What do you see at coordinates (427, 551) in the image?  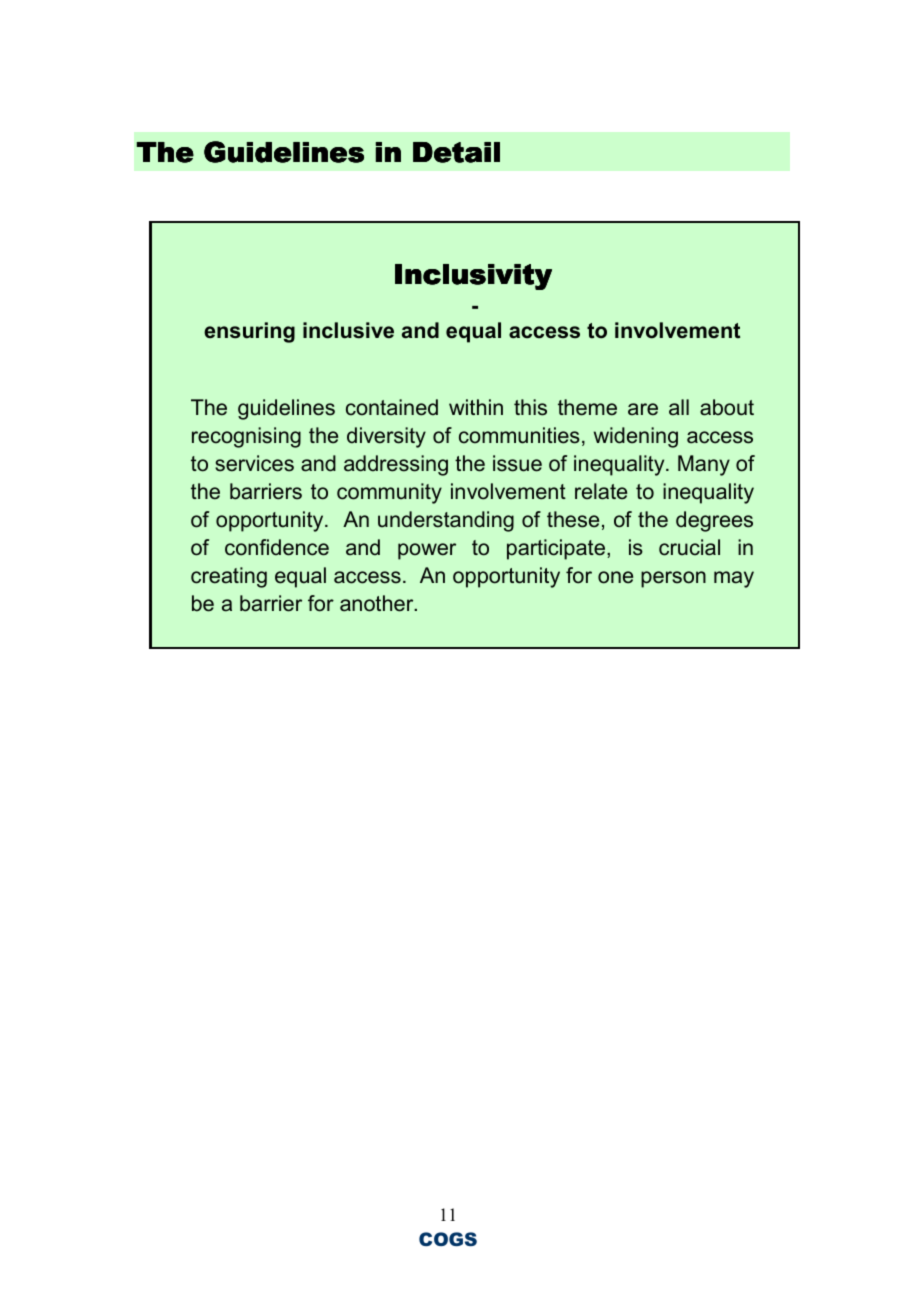 I see `power` at bounding box center [427, 551].
